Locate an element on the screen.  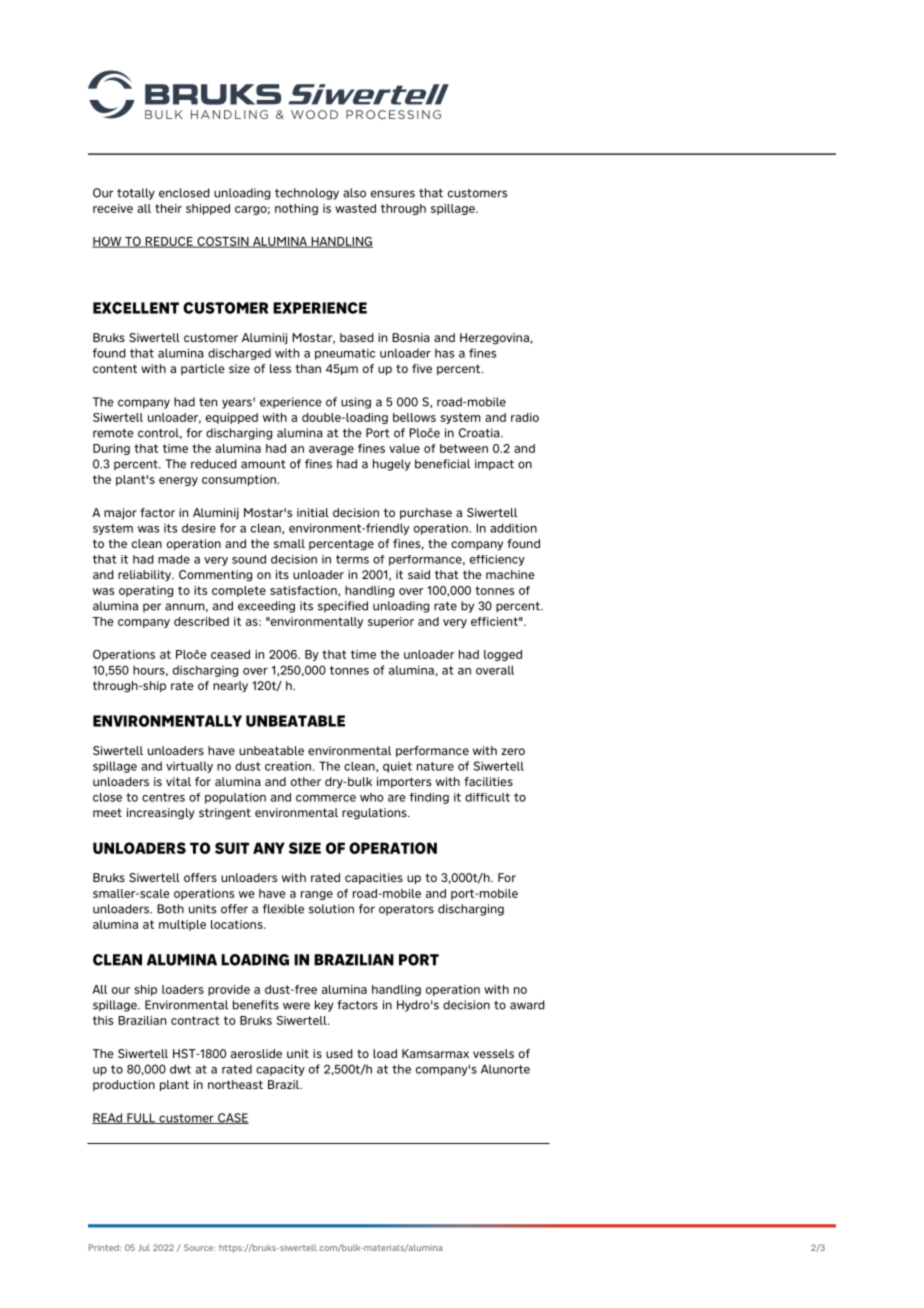
CASE is located at coordinates (232, 1118).
